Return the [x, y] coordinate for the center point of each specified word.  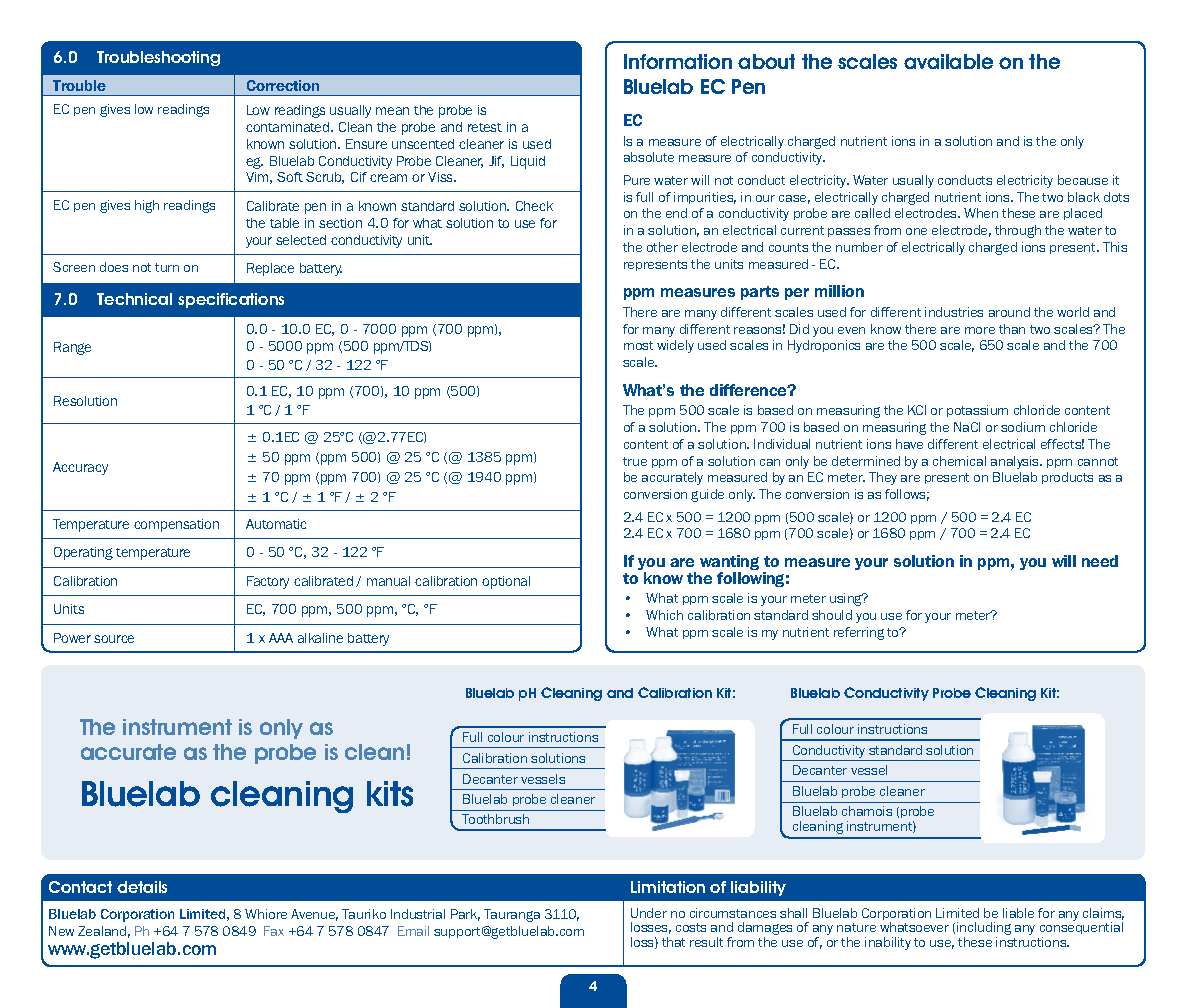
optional [506, 582]
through [1018, 231]
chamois [867, 811]
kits [390, 794]
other [662, 247]
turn [167, 267]
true [635, 461]
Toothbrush [495, 819]
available [948, 61]
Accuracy [80, 468]
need [1100, 561]
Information [678, 61]
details [142, 887]
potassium [977, 411]
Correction [283, 85]
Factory [268, 582]
